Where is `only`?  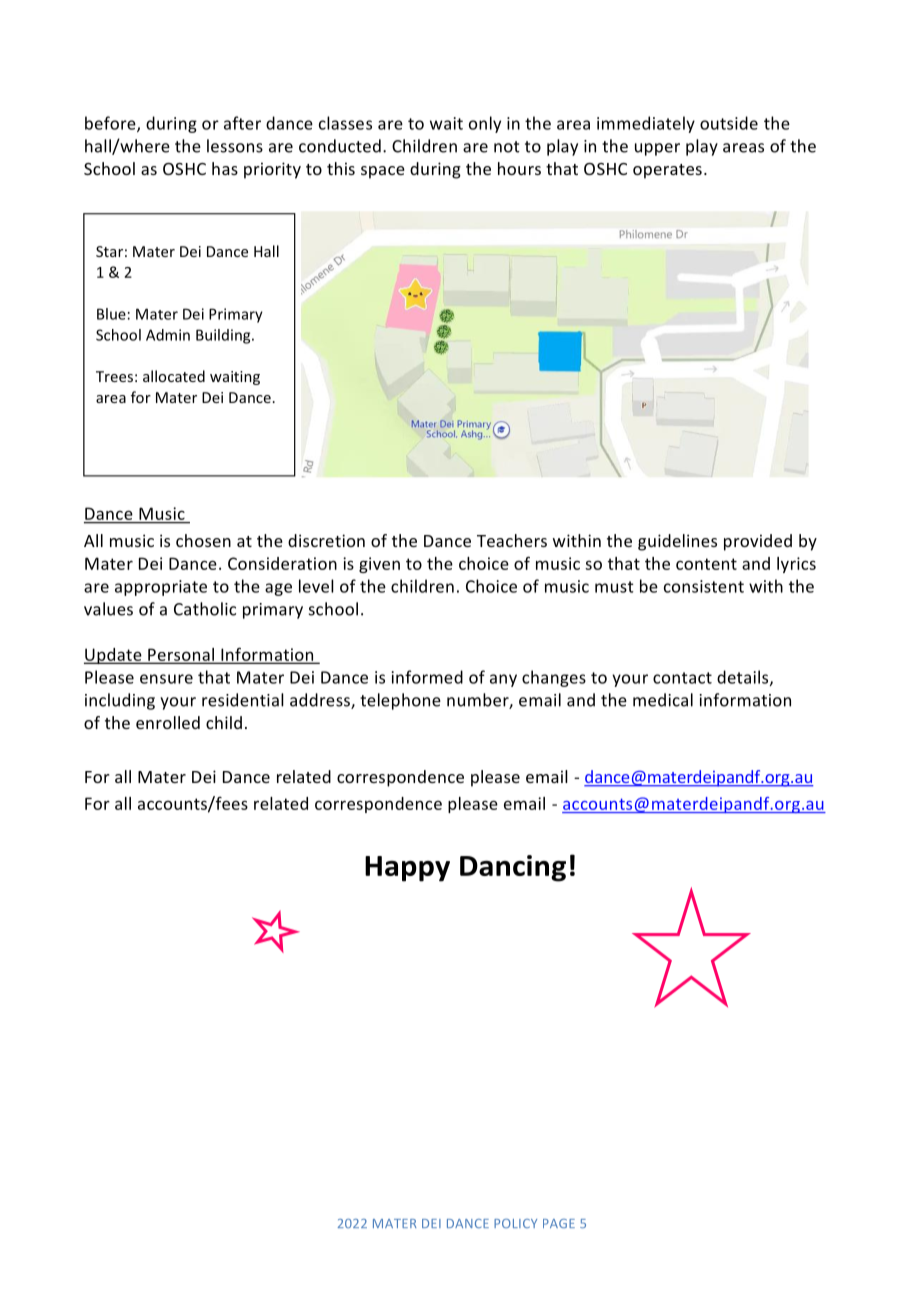
only is located at coordinates (485, 124).
